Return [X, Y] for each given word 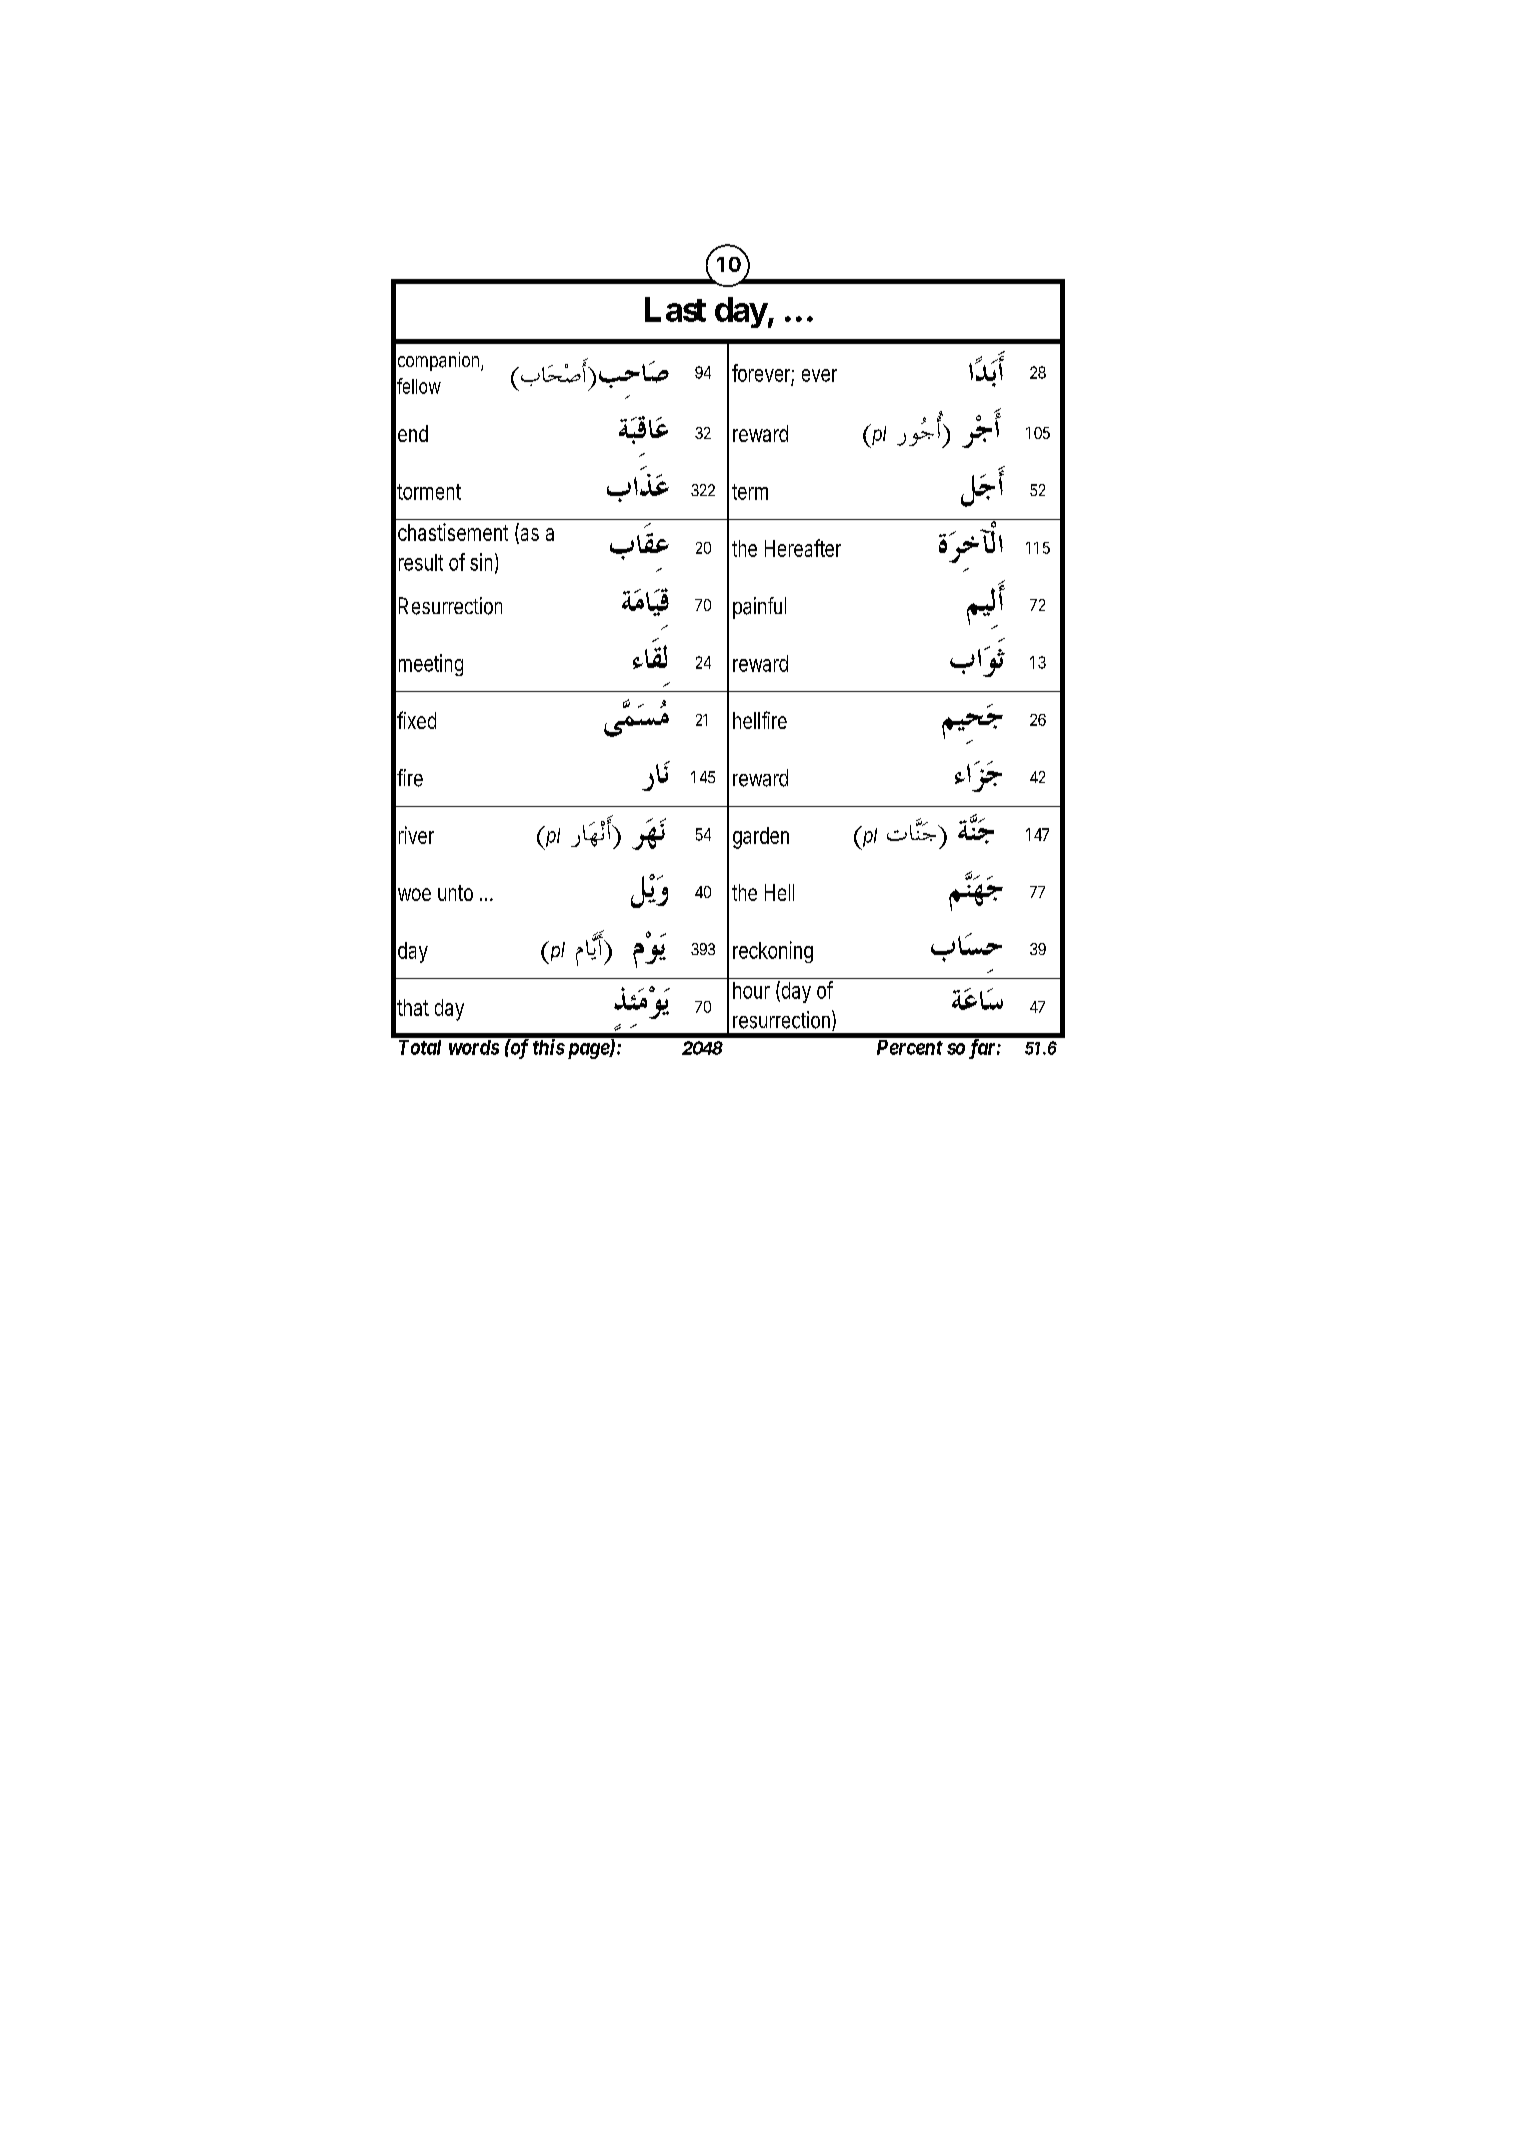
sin [481, 562]
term [750, 492]
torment [429, 492]
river [416, 835]
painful [759, 608]
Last [675, 309]
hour [751, 990]
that [413, 1007]
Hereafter [803, 548]
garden [761, 838]
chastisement [453, 532]
